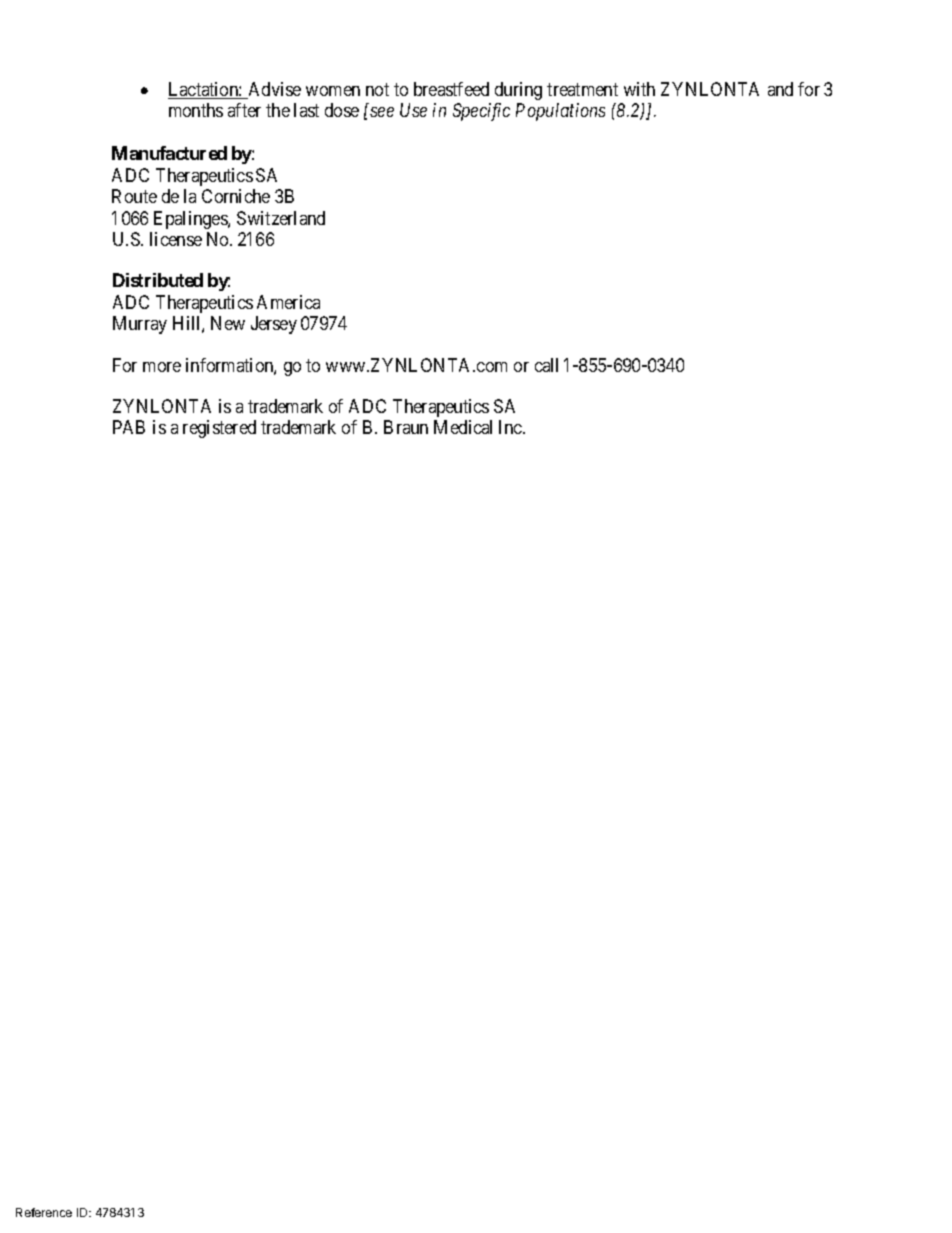 The image size is (952, 1233). Describe the element at coordinates (44, 1212) in the page. I see `Reference` at that location.
